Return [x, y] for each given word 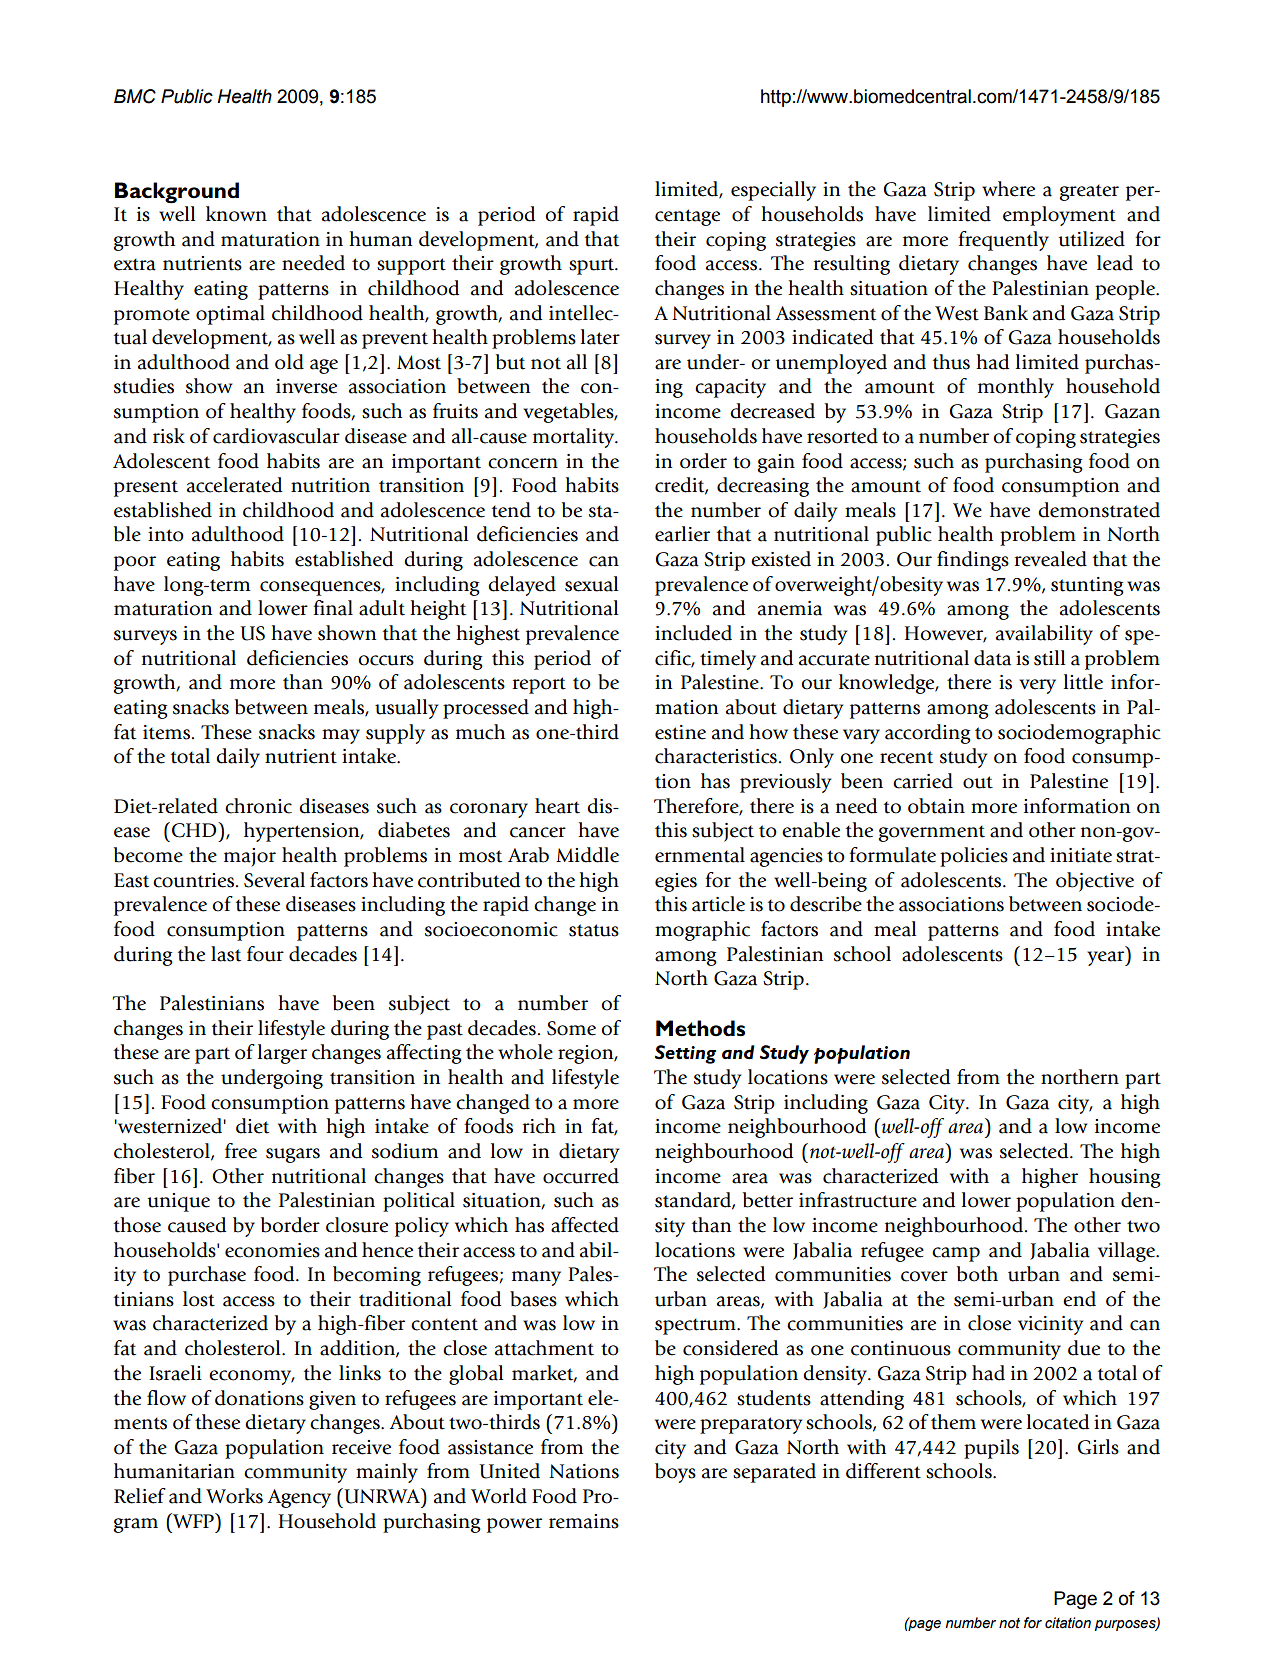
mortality [575, 438]
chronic [258, 806]
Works [234, 1496]
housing [1125, 1178]
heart [557, 806]
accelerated [234, 485]
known [236, 214]
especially [773, 191]
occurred [581, 1176]
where [1008, 189]
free [241, 1151]
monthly [1016, 388]
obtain [936, 806]
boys [675, 1473]
